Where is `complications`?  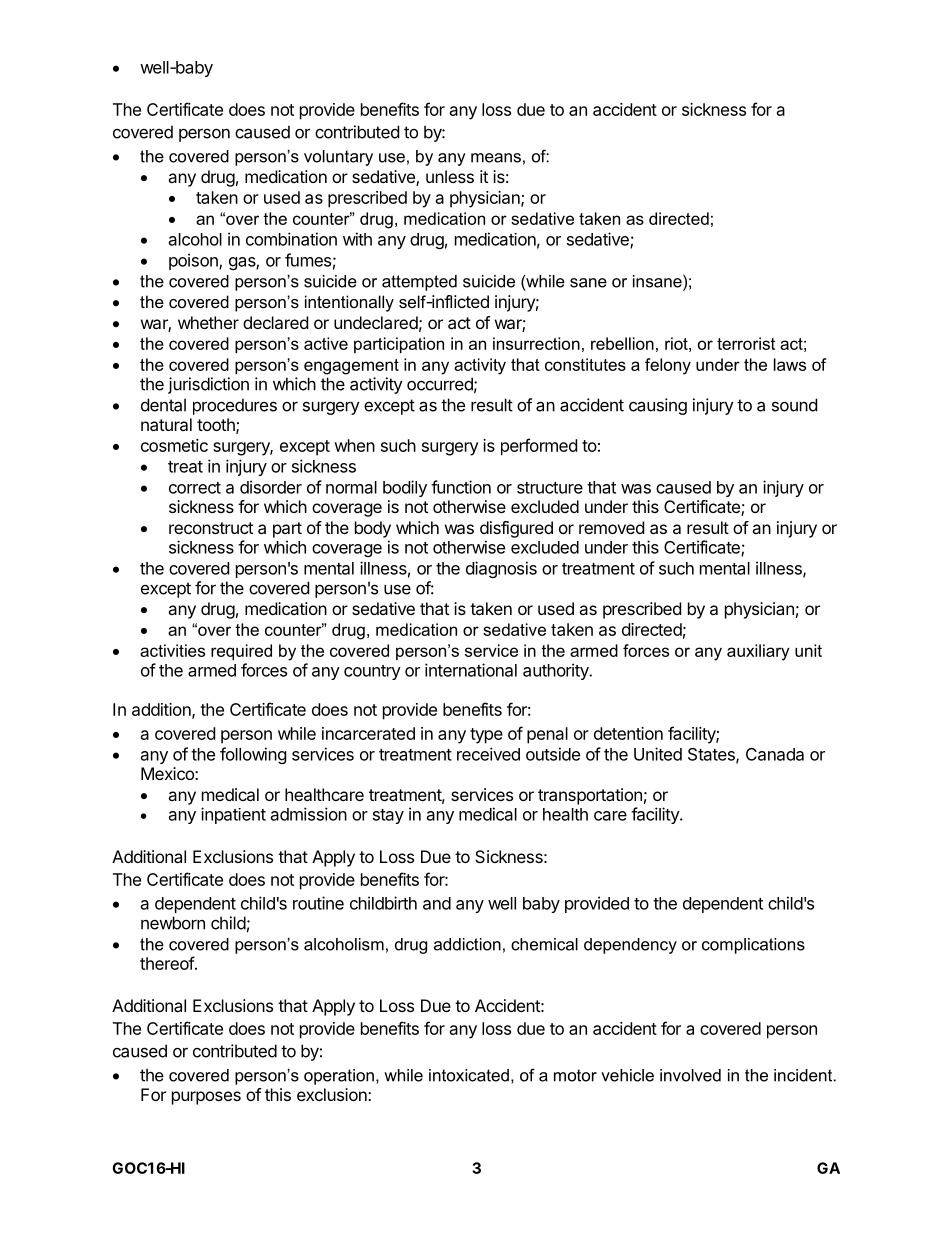
complications is located at coordinates (753, 946).
